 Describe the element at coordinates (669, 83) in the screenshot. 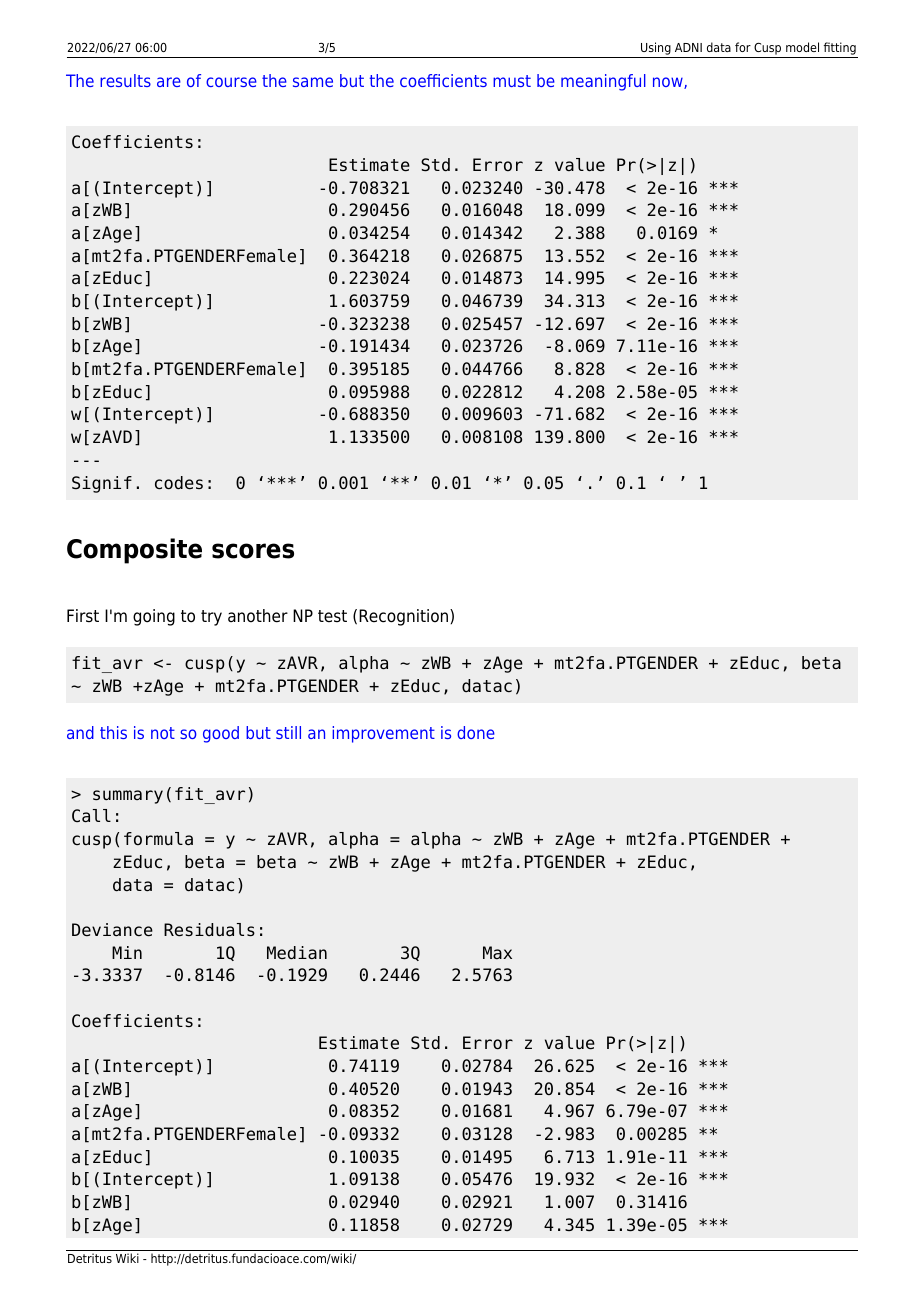

I see `now` at that location.
